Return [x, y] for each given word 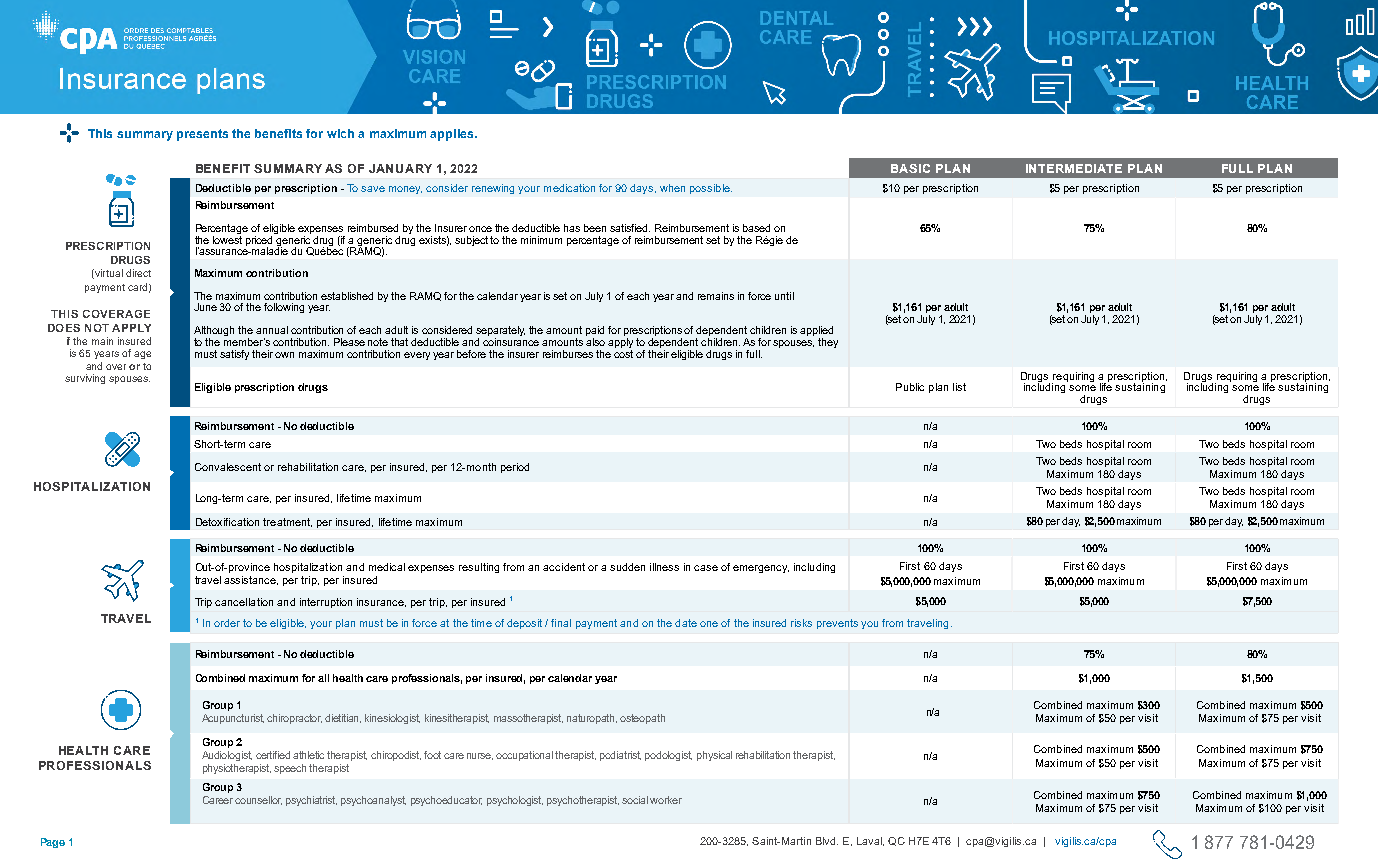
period [515, 468]
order [227, 623]
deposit [524, 624]
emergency [761, 569]
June [205, 307]
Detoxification [227, 522]
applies [453, 135]
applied [816, 332]
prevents [837, 624]
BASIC [910, 168]
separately [500, 332]
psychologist [515, 801]
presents [202, 135]
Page [53, 843]
